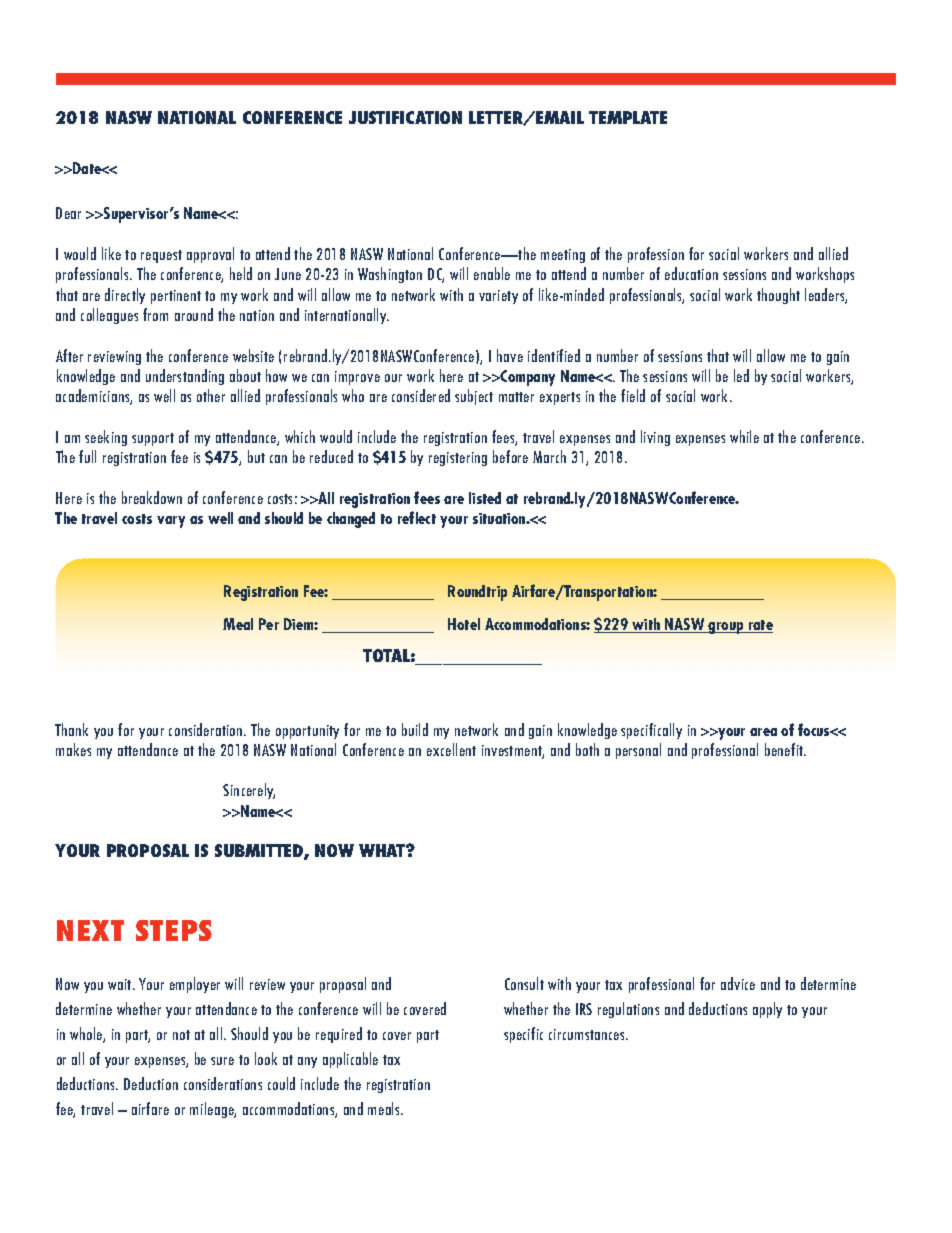 Image resolution: width=952 pixels, height=1233 pixels. Describe the element at coordinates (628, 117) in the screenshot. I see `TEMPLATE` at that location.
